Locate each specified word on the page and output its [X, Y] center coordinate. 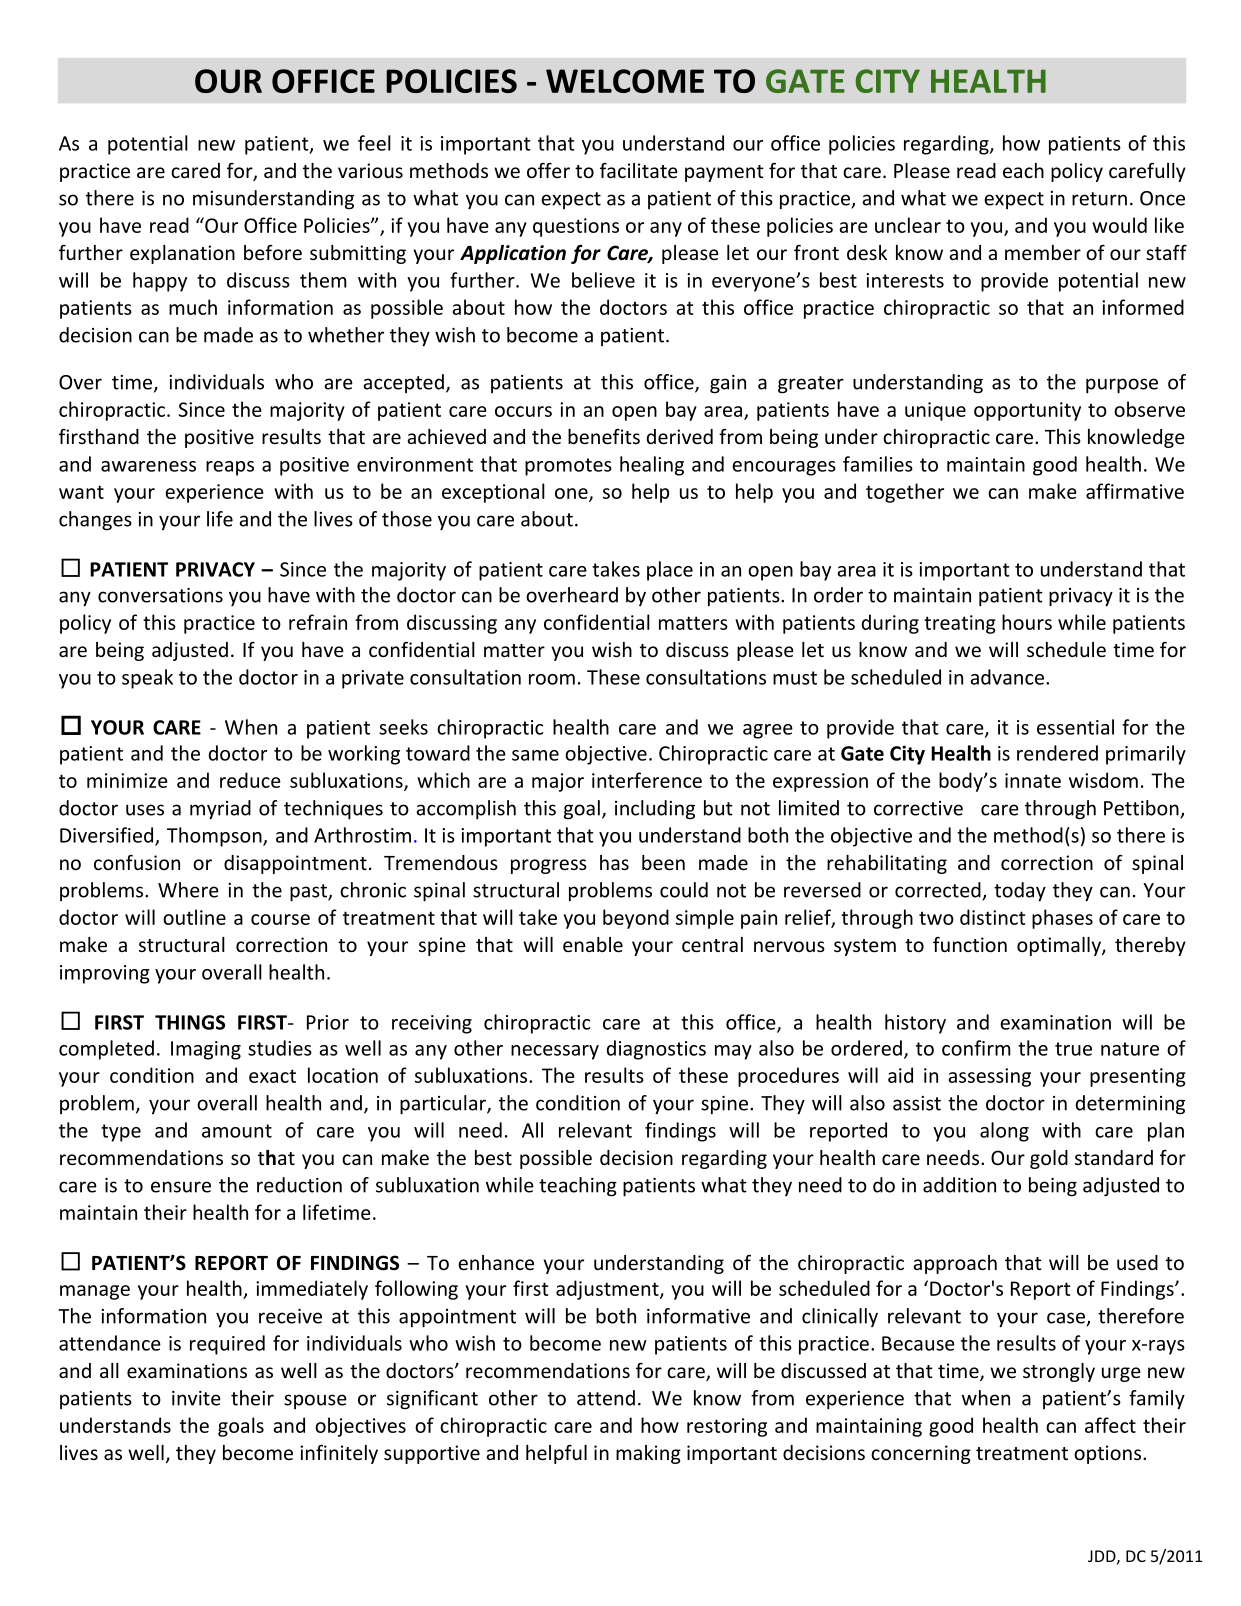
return [1099, 199]
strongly [1059, 1372]
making [648, 1454]
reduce [250, 780]
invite [196, 1398]
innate [1033, 780]
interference [647, 780]
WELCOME [625, 81]
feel [374, 143]
